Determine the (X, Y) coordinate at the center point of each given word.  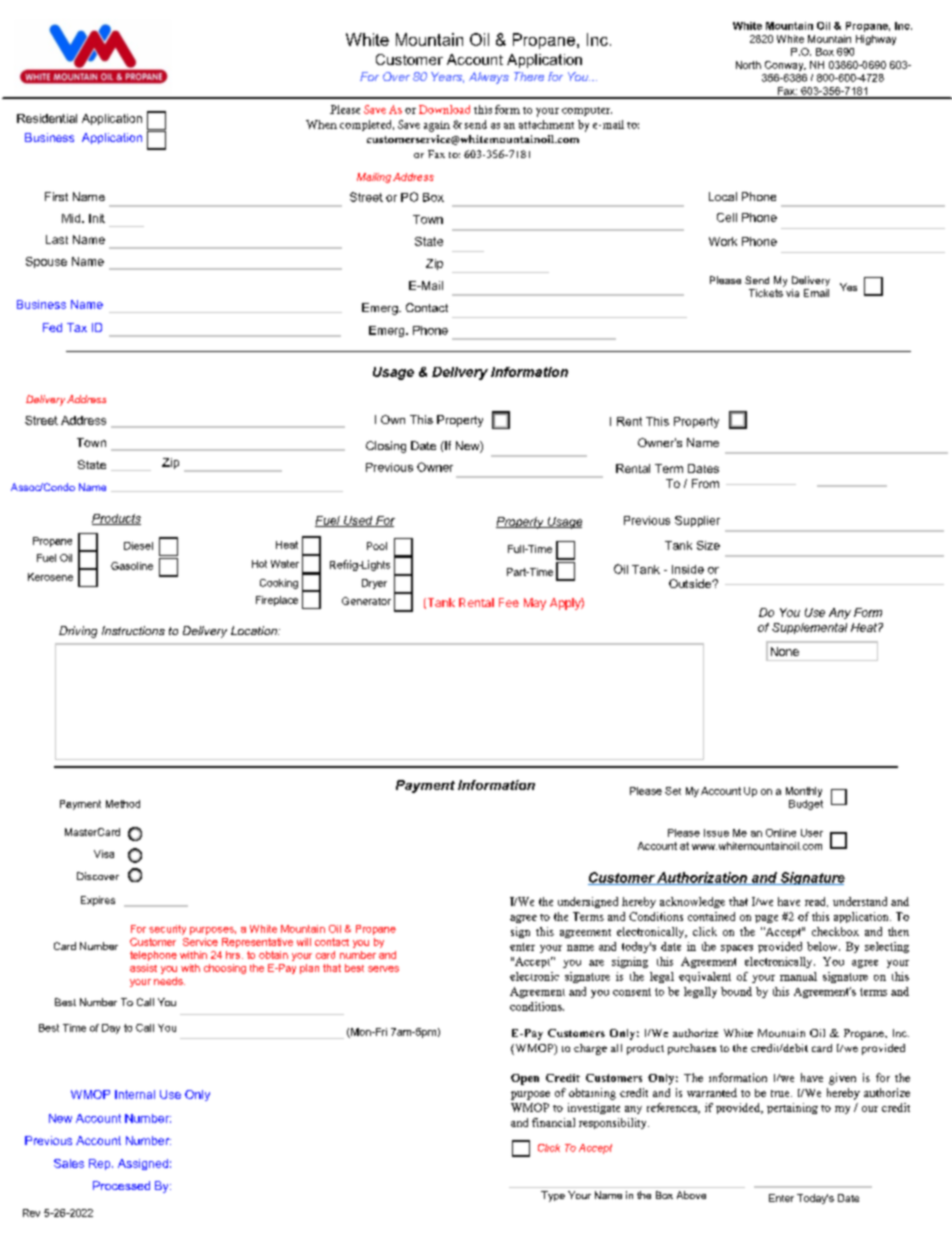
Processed (121, 1185)
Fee (509, 602)
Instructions (133, 630)
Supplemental (809, 628)
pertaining (792, 1108)
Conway (785, 66)
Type (553, 1196)
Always (489, 78)
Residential (47, 118)
